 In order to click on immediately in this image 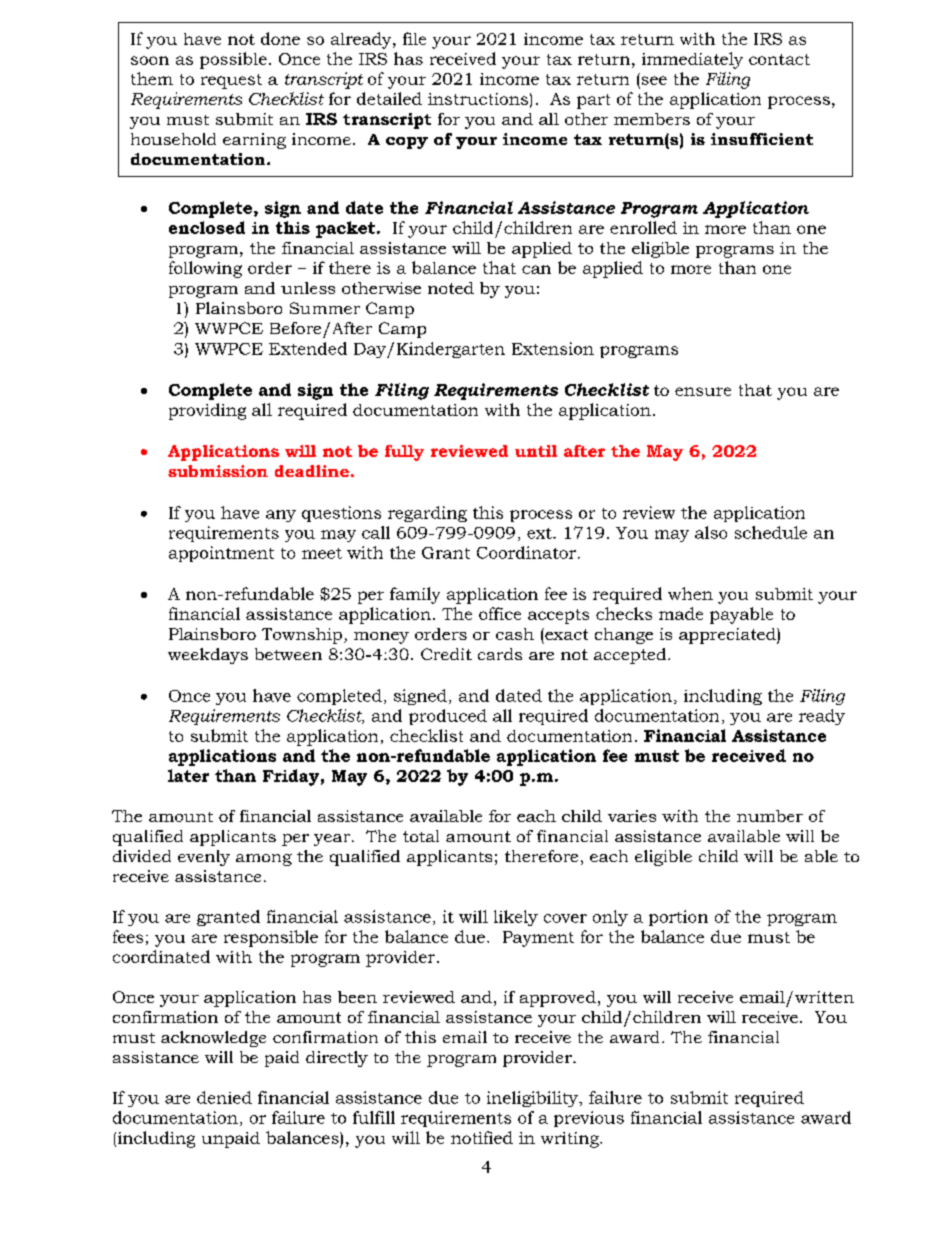, I will do `click(692, 60)`.
